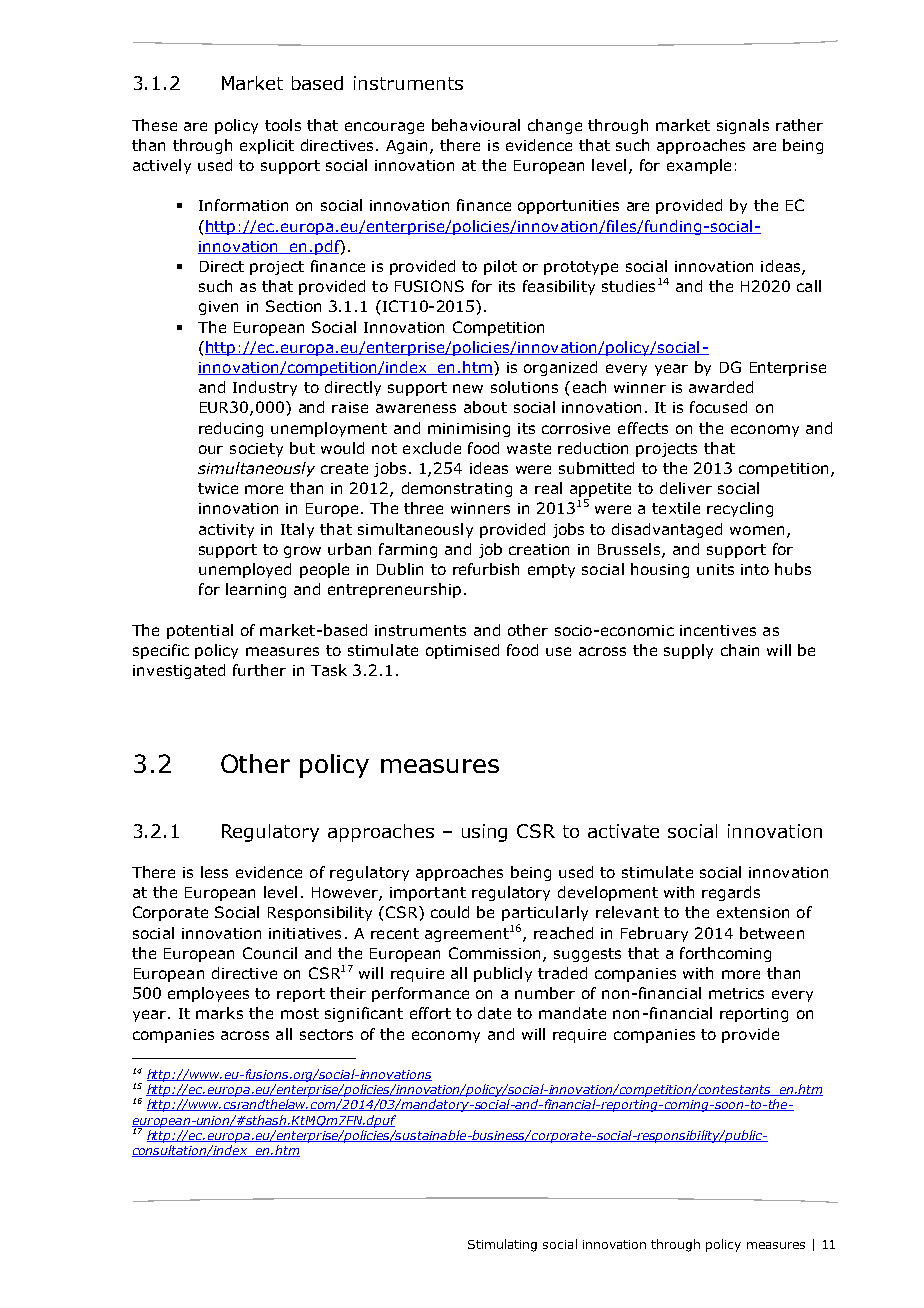 This document has width=924, height=1308. I want to click on example, so click(699, 166).
